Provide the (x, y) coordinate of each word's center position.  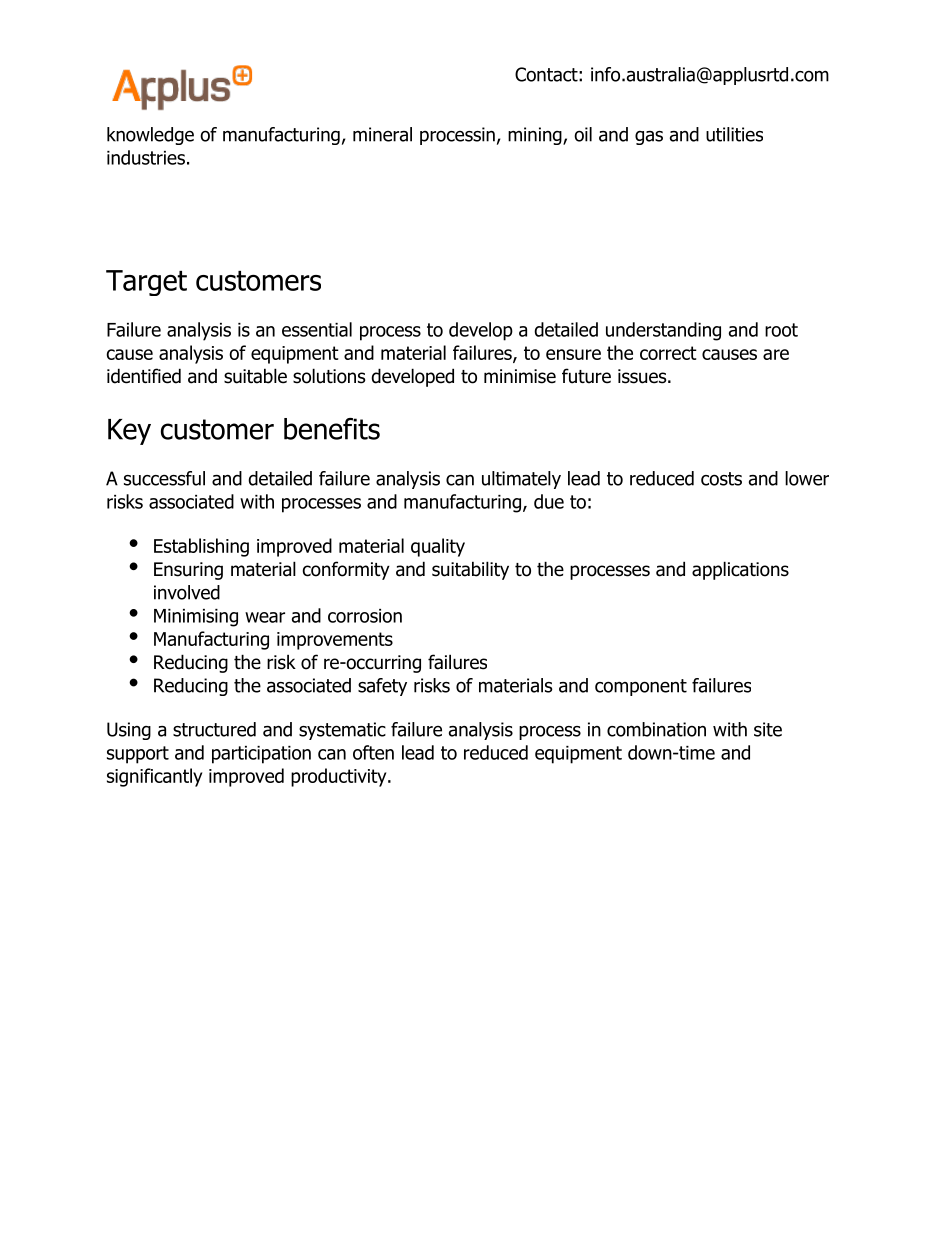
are (776, 354)
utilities (734, 134)
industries (146, 157)
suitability (470, 570)
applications (740, 570)
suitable (255, 376)
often (373, 752)
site (768, 729)
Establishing (201, 547)
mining (536, 136)
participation (261, 755)
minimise (520, 376)
